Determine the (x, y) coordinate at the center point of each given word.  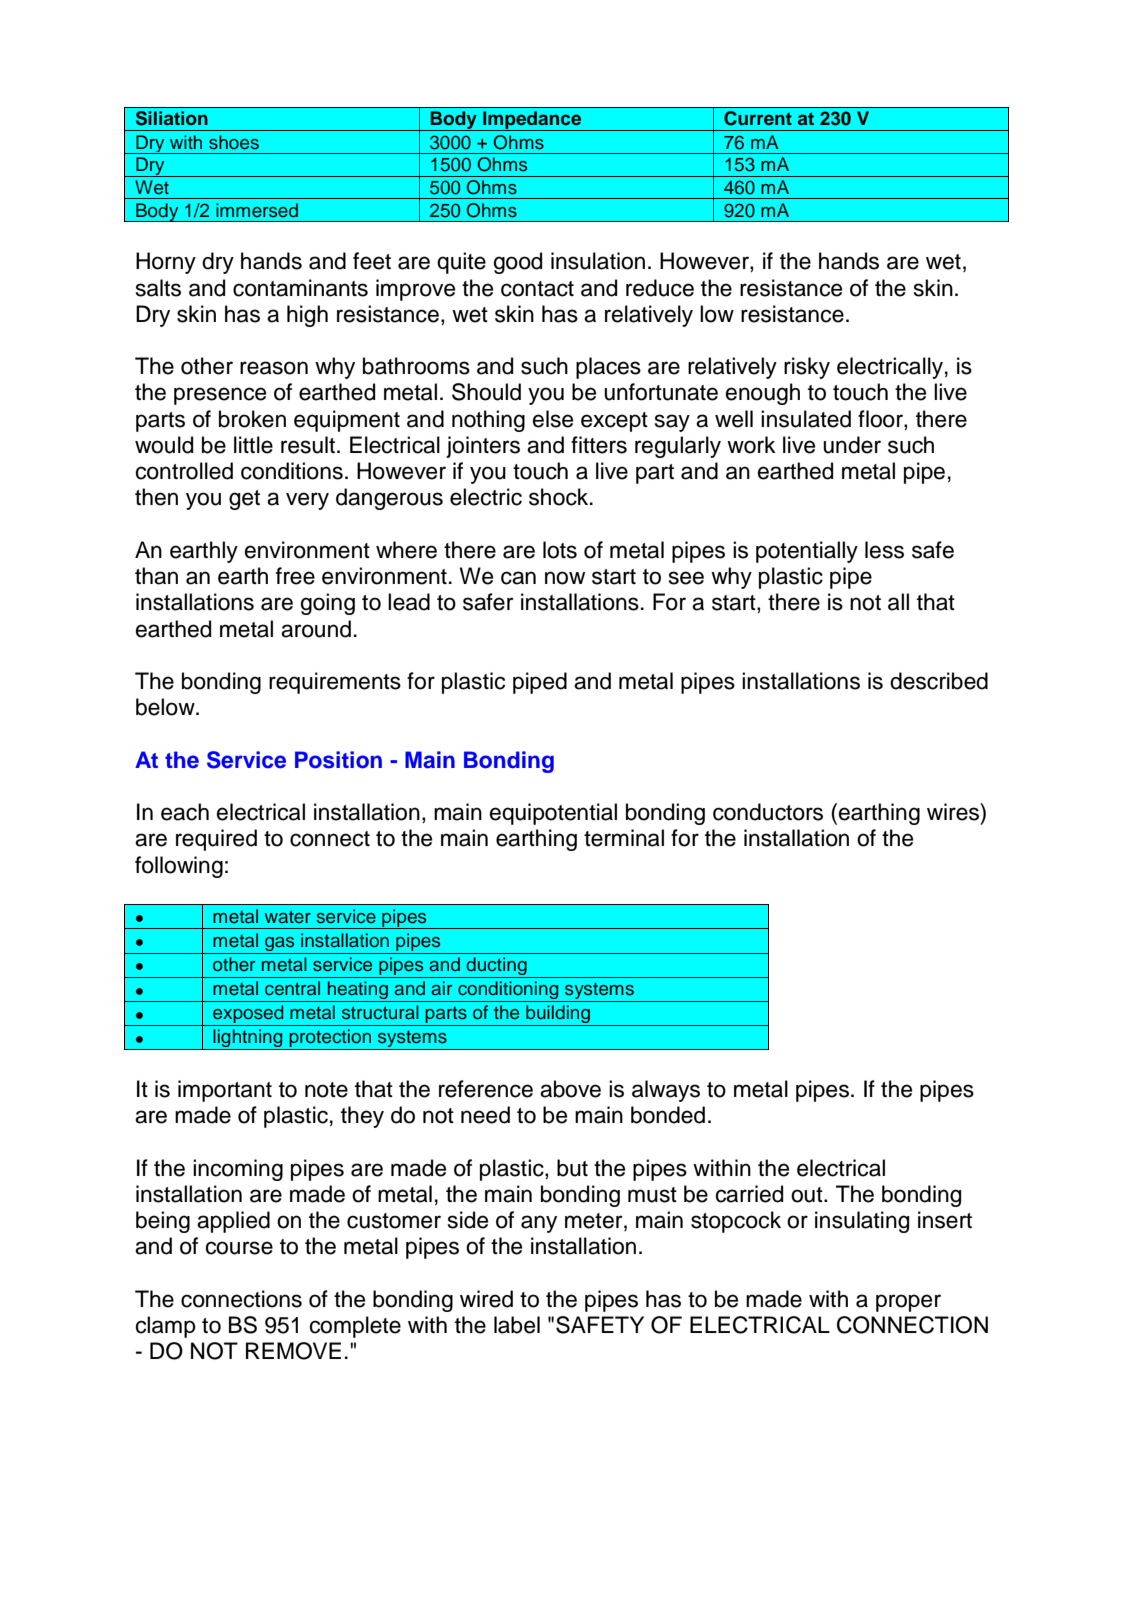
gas (280, 945)
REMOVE (293, 1351)
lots (560, 550)
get (244, 500)
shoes (234, 142)
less (884, 550)
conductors (768, 812)
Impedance (532, 121)
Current (758, 118)
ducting (496, 967)
